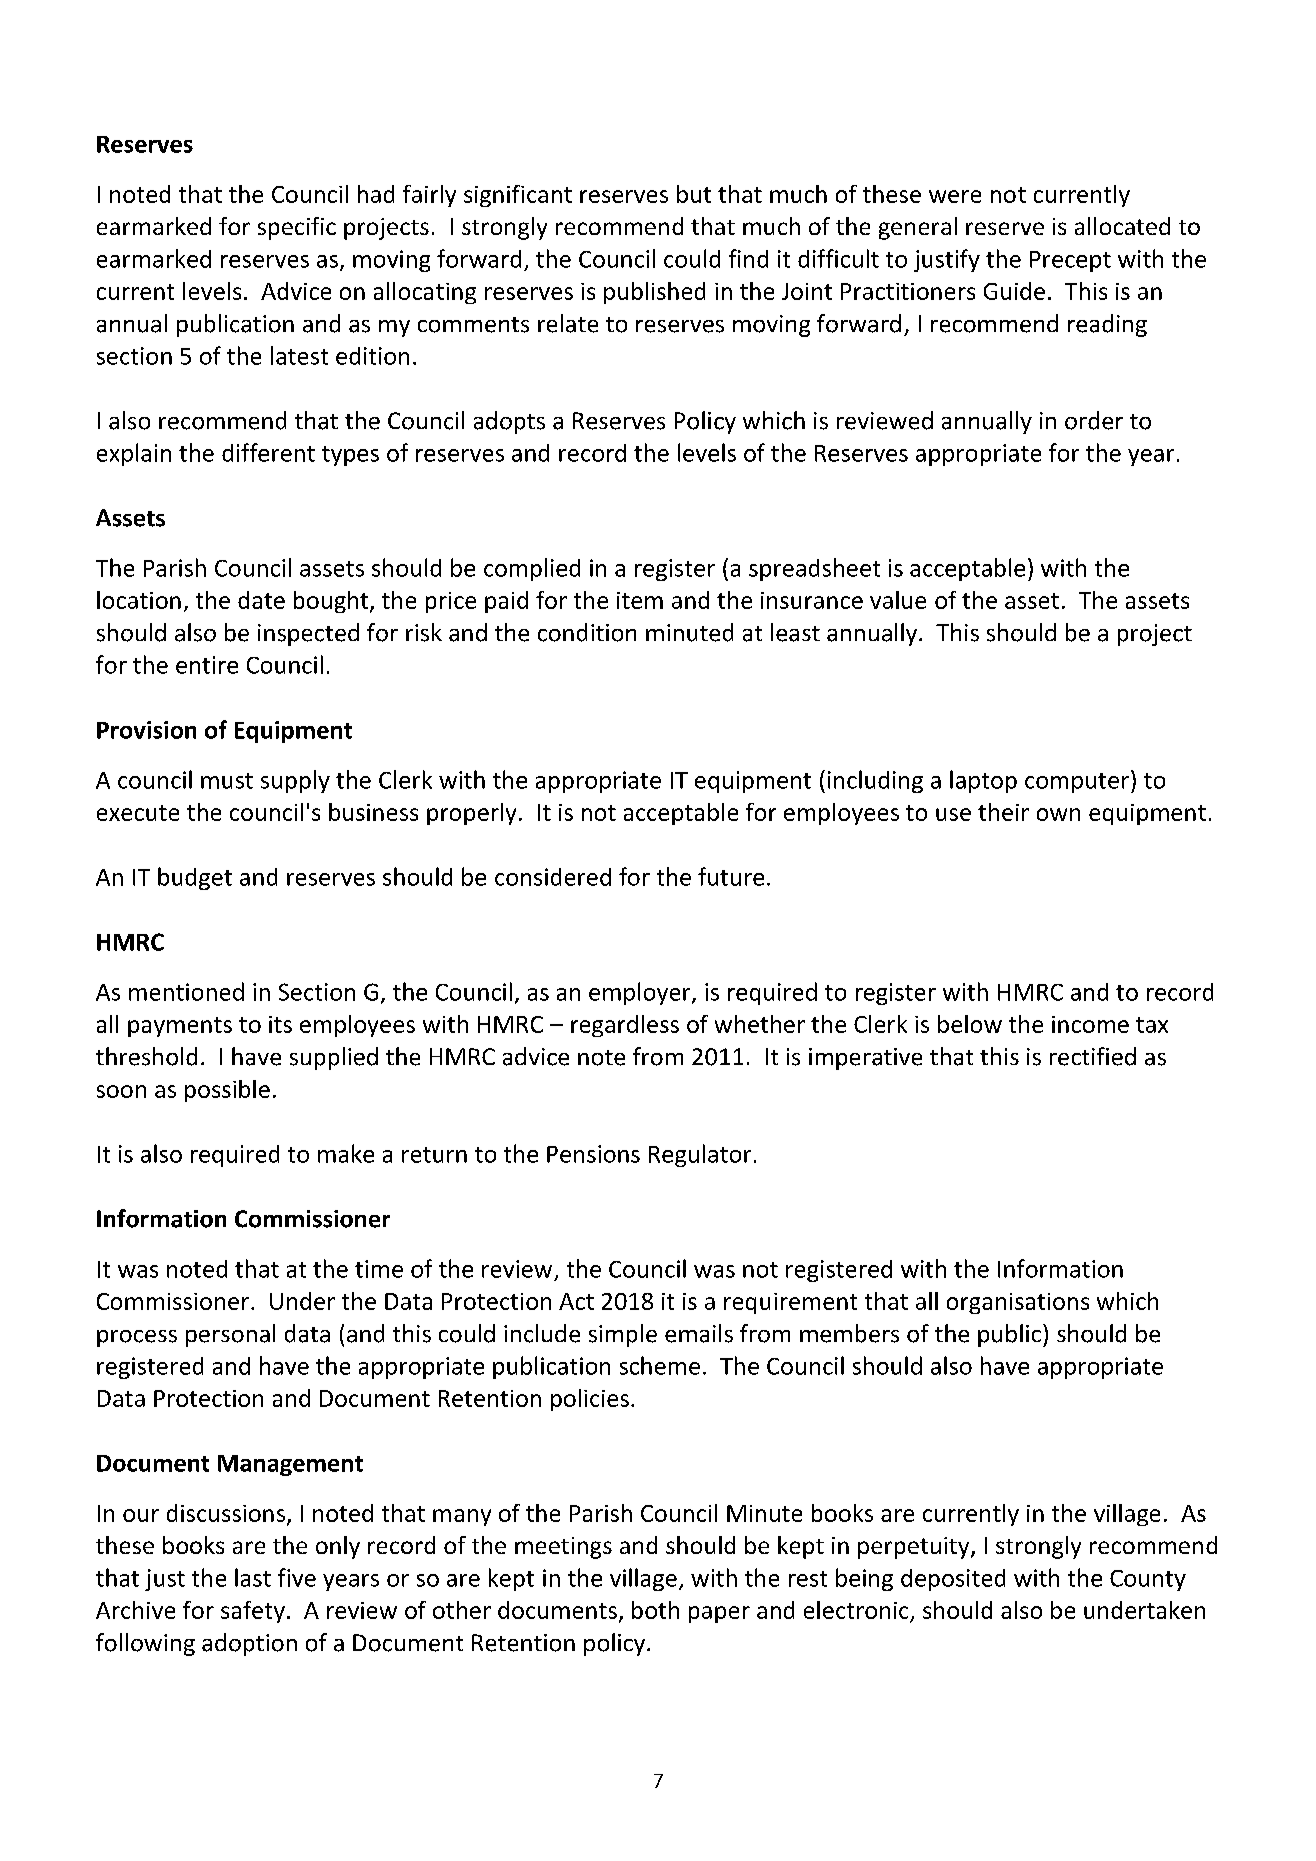 This screenshot has height=1861, width=1316. Describe the element at coordinates (227, 1091) in the screenshot. I see `possible` at that location.
